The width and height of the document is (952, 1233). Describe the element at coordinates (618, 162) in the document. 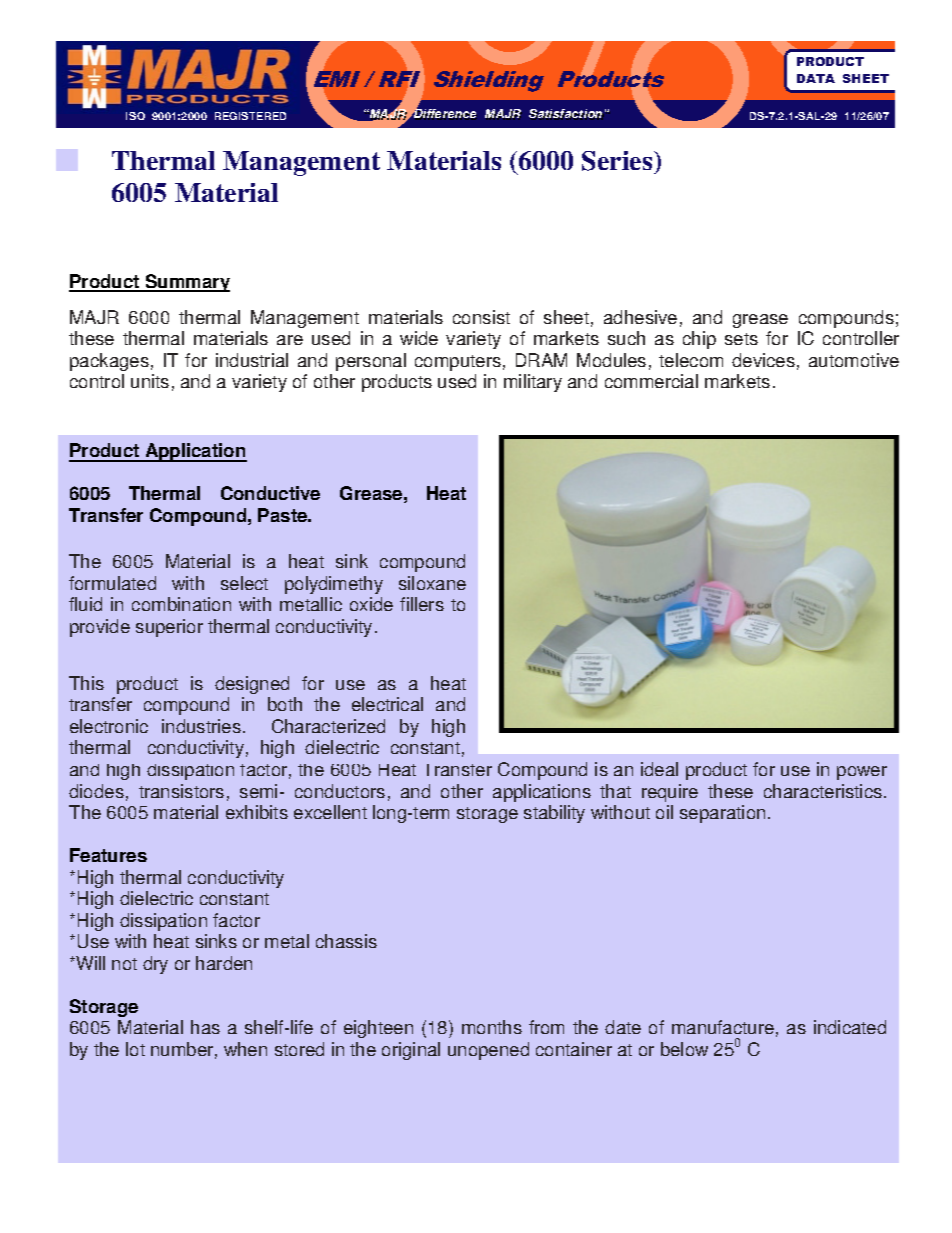

I see `Series` at that location.
